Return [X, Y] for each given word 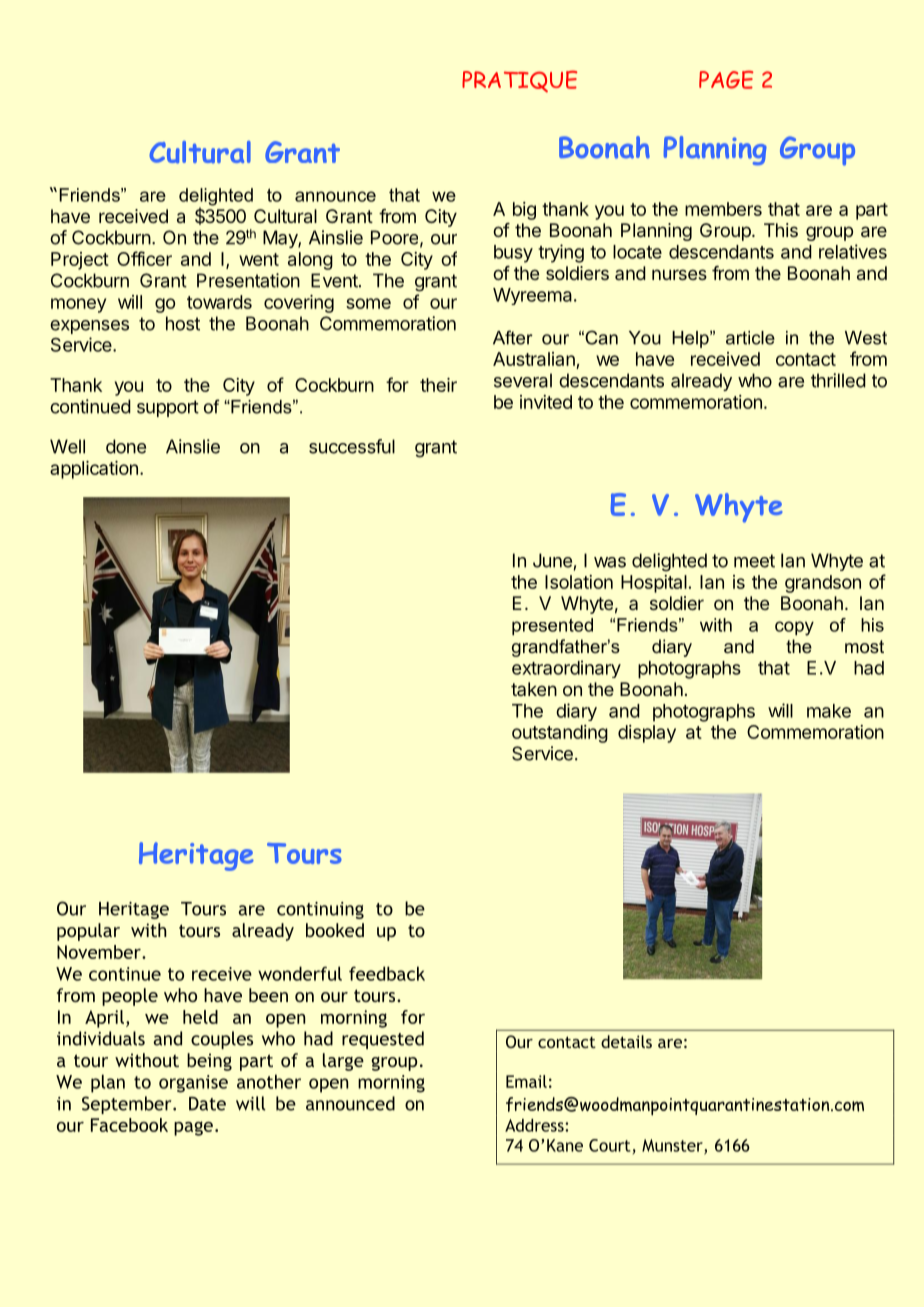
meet [754, 561]
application [94, 470]
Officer [144, 258]
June [552, 560]
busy [513, 254]
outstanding [560, 734]
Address [535, 1125]
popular [88, 932]
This [781, 230]
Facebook [129, 1125]
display [647, 734]
